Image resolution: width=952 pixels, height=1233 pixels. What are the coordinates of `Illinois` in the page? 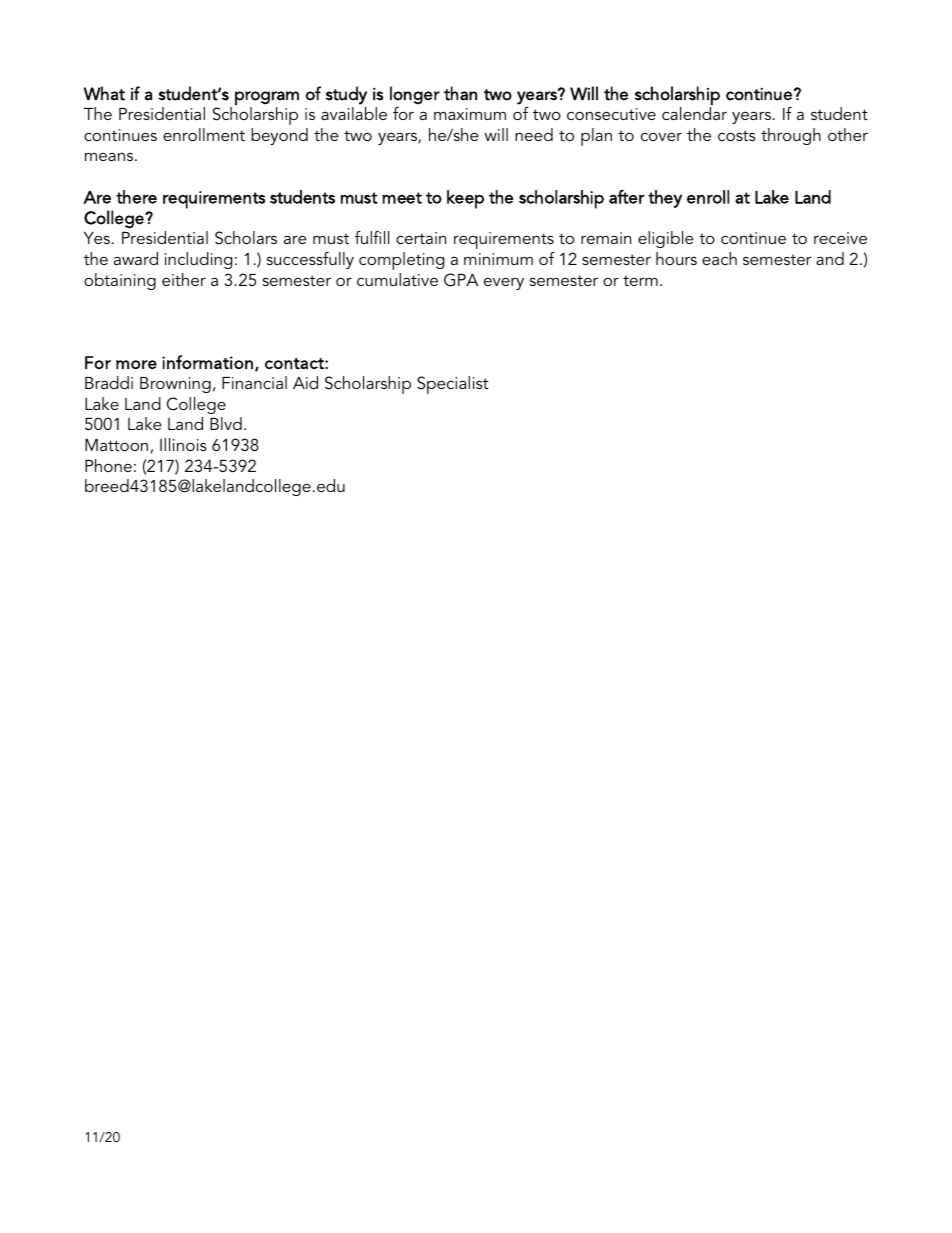 It's located at (183, 444).
